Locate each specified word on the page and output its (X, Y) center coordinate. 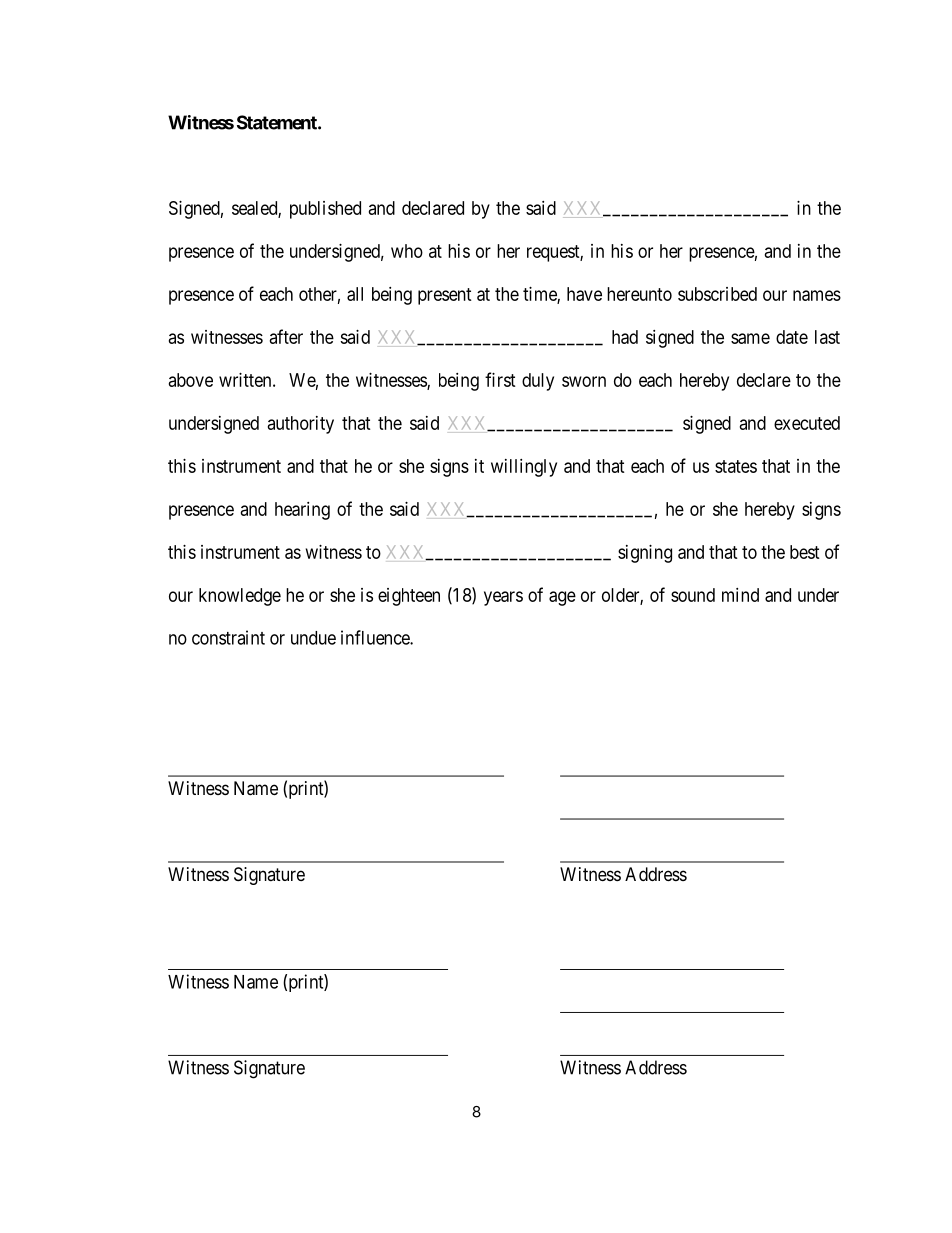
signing (645, 554)
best (805, 552)
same (750, 338)
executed (807, 423)
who (407, 251)
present (445, 296)
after (286, 336)
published (325, 210)
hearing (302, 511)
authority (301, 425)
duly (538, 382)
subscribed (717, 294)
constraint (228, 637)
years (503, 598)
